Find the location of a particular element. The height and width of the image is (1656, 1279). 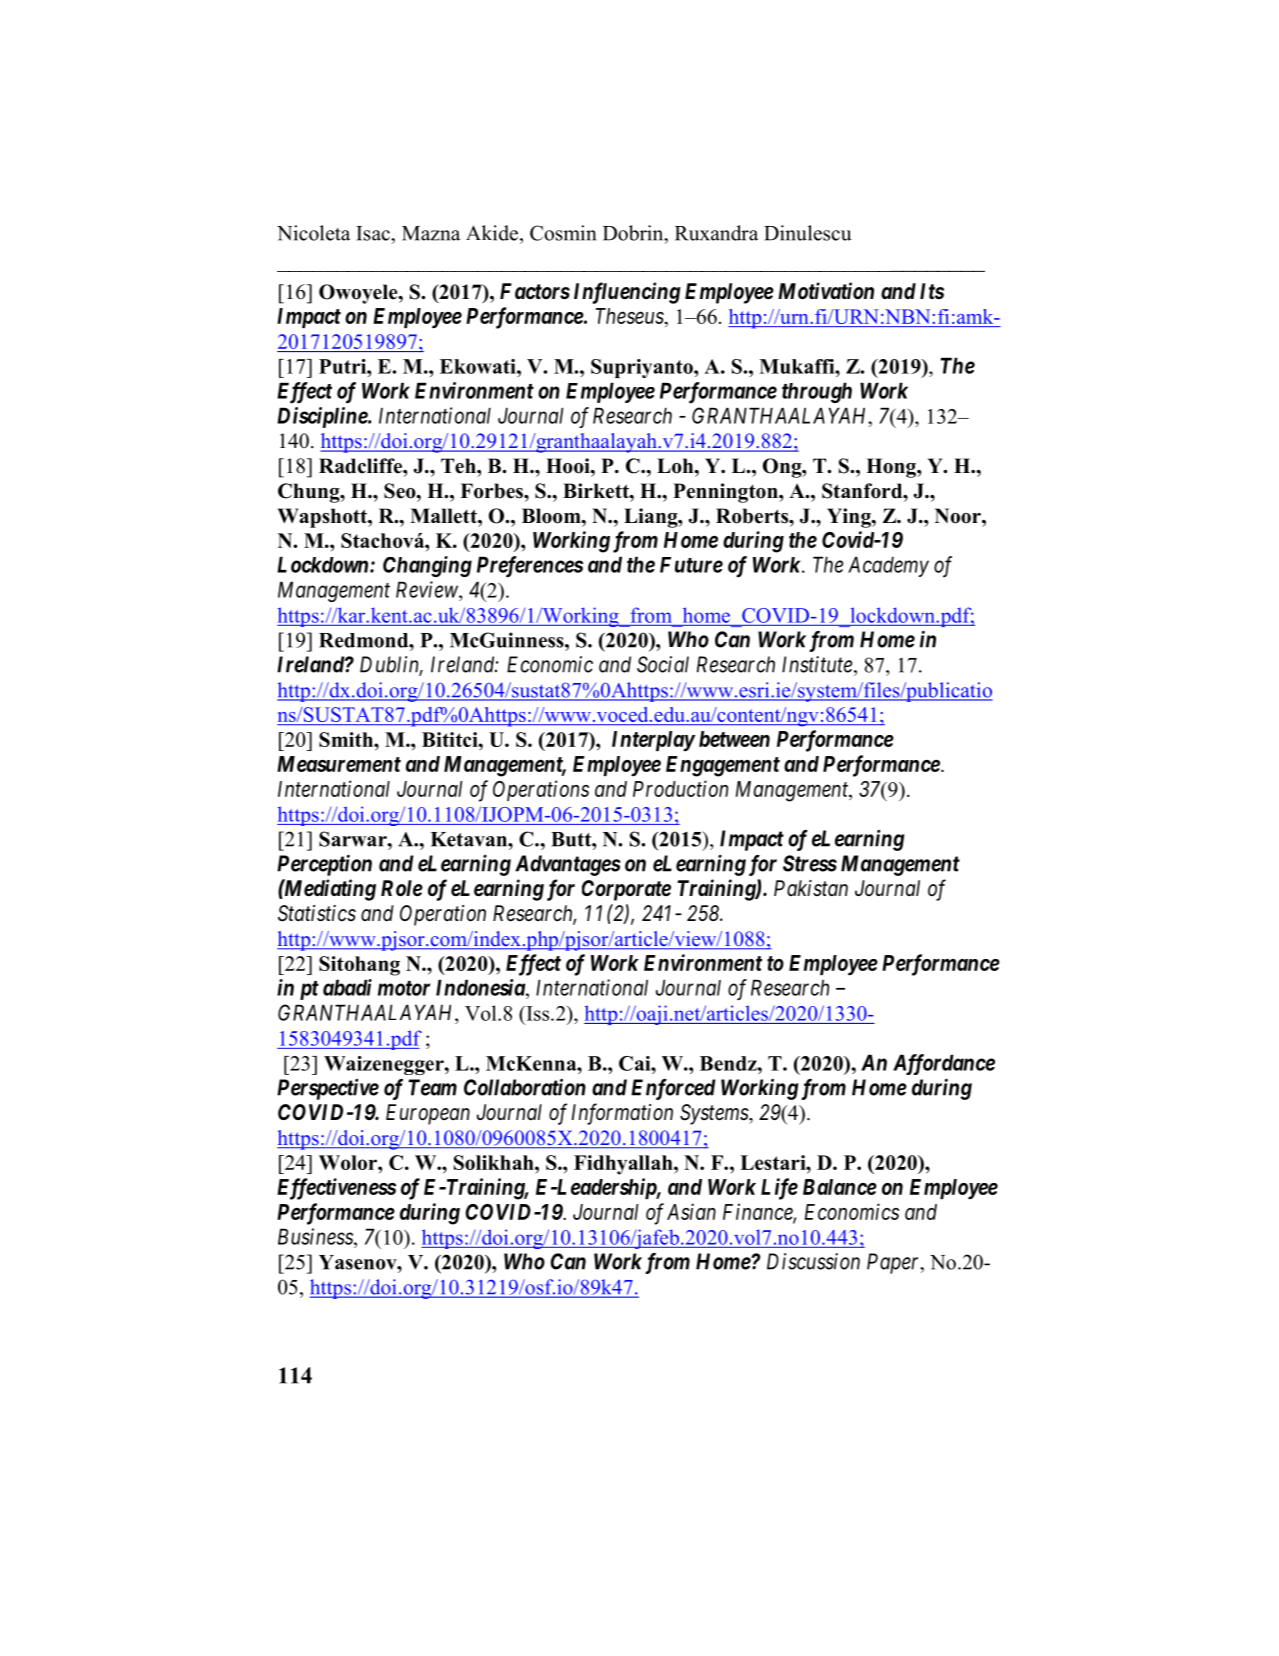

Theseus is located at coordinates (630, 316).
